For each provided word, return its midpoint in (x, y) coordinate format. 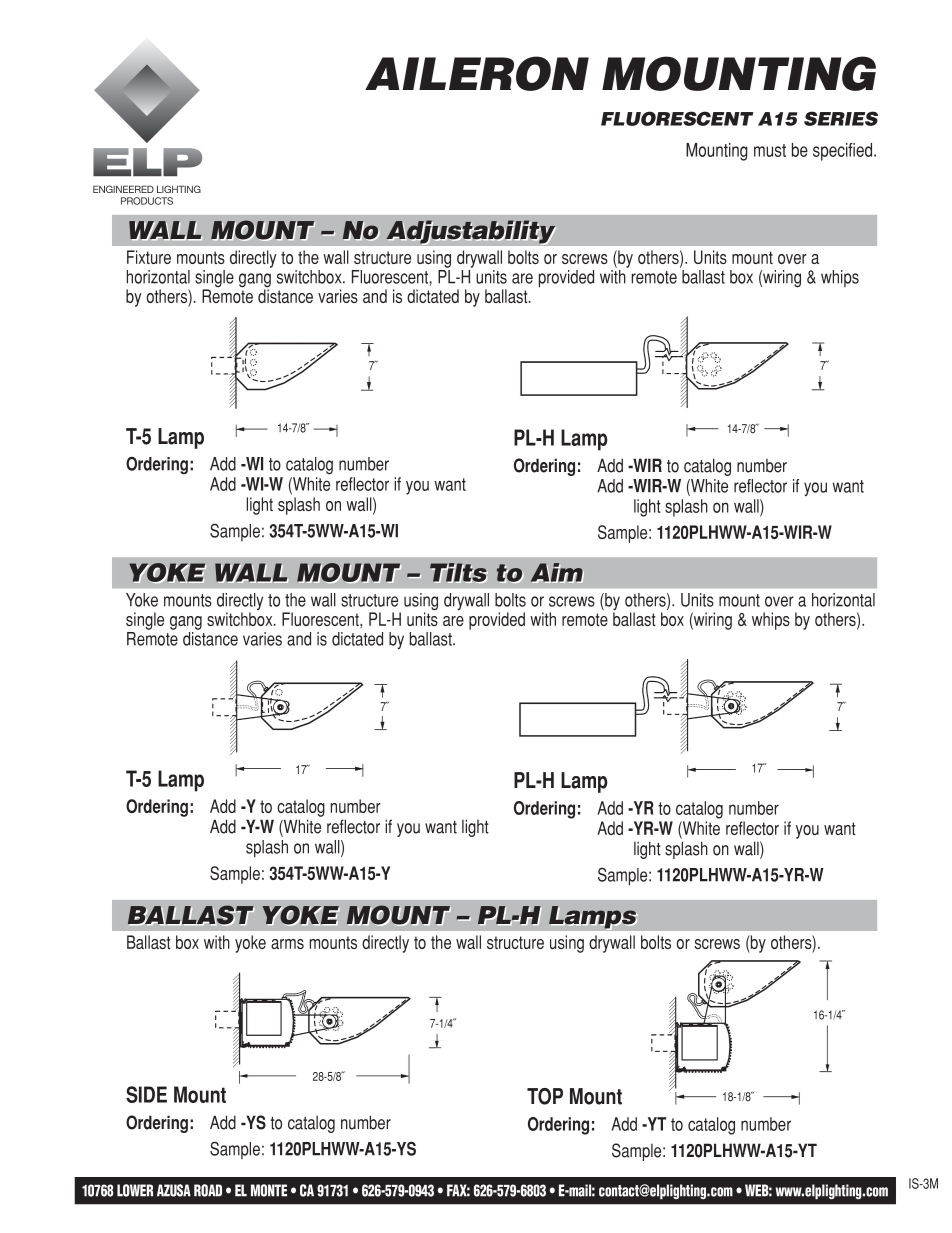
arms (287, 944)
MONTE (269, 1190)
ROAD (208, 1190)
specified (844, 152)
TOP (545, 1096)
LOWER (135, 1190)
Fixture (149, 257)
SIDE (146, 1094)
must (770, 150)
